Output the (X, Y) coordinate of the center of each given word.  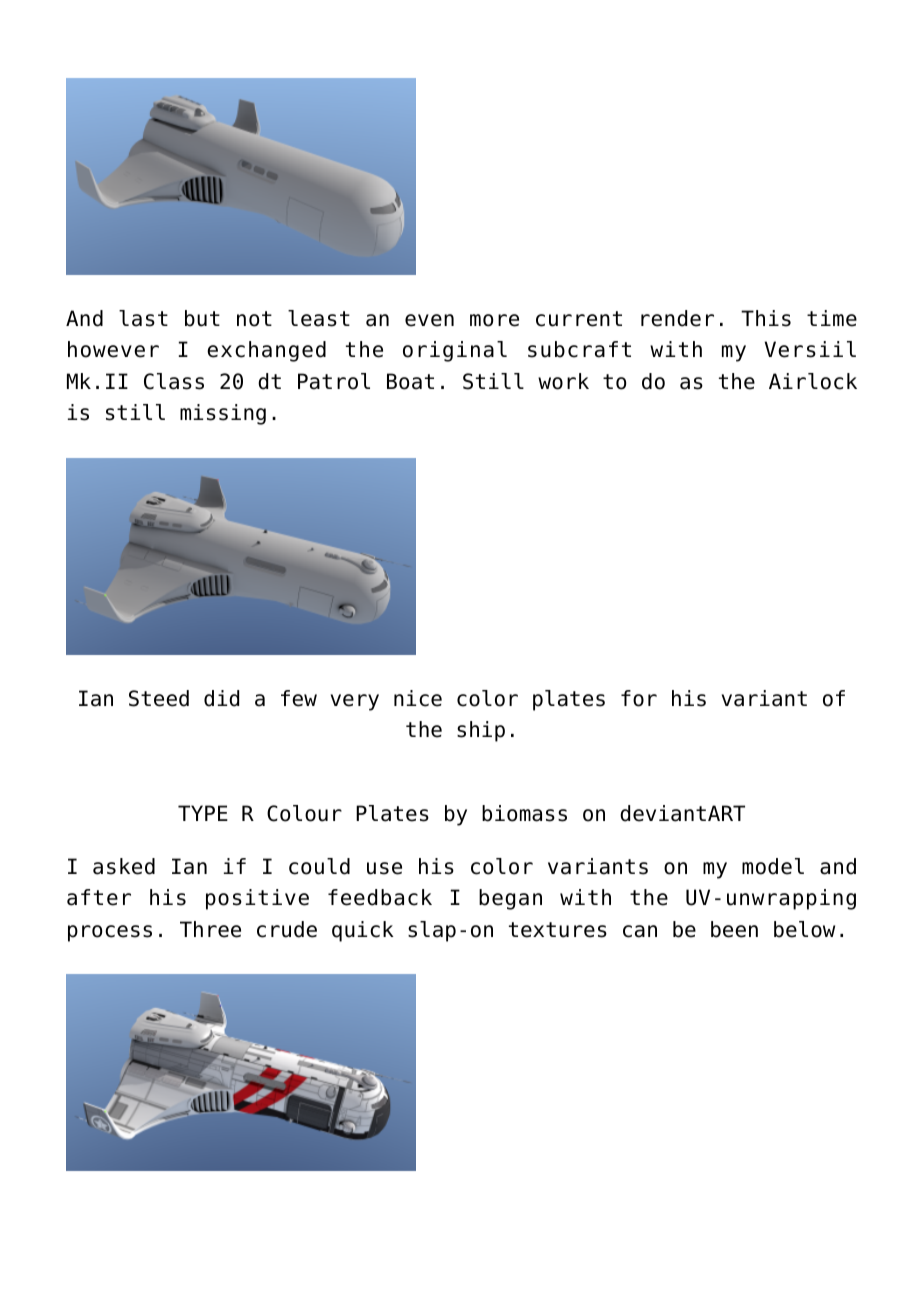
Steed (159, 698)
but (202, 318)
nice (418, 698)
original (455, 351)
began (510, 899)
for (639, 698)
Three (210, 929)
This (766, 318)
